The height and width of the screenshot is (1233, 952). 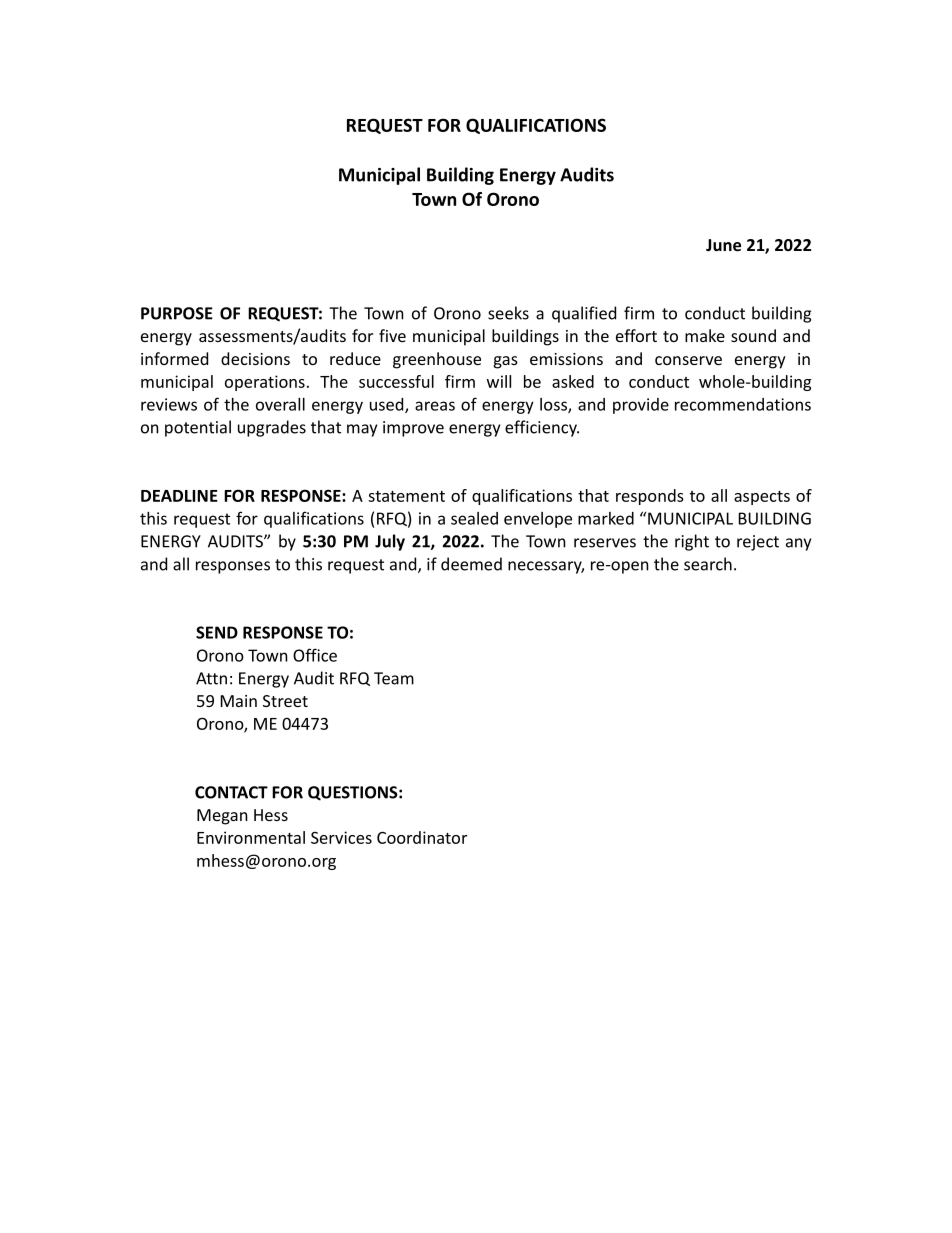 What do you see at coordinates (222, 817) in the screenshot?
I see `Megan` at bounding box center [222, 817].
